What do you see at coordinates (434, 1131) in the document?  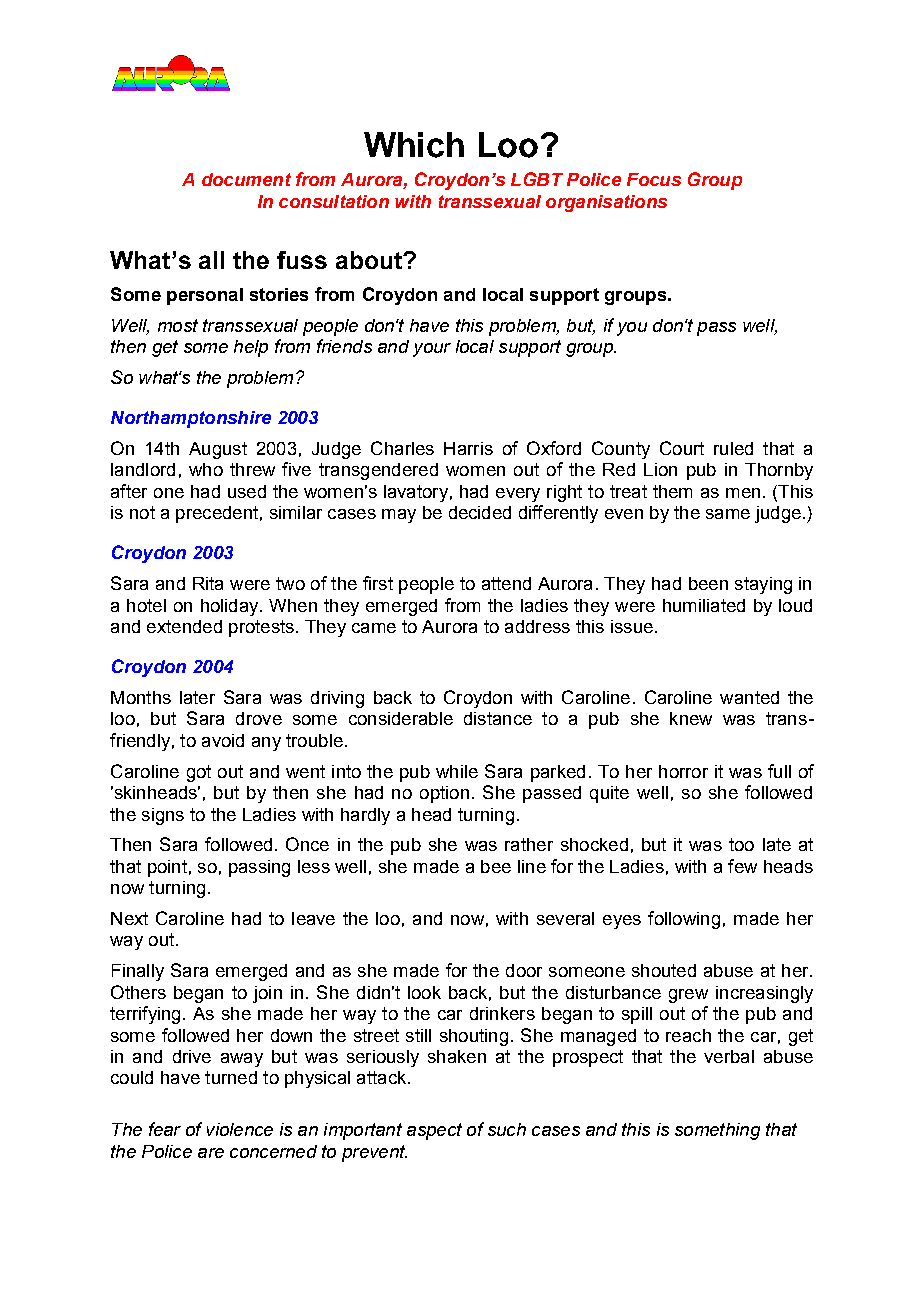 I see `aspect` at bounding box center [434, 1131].
